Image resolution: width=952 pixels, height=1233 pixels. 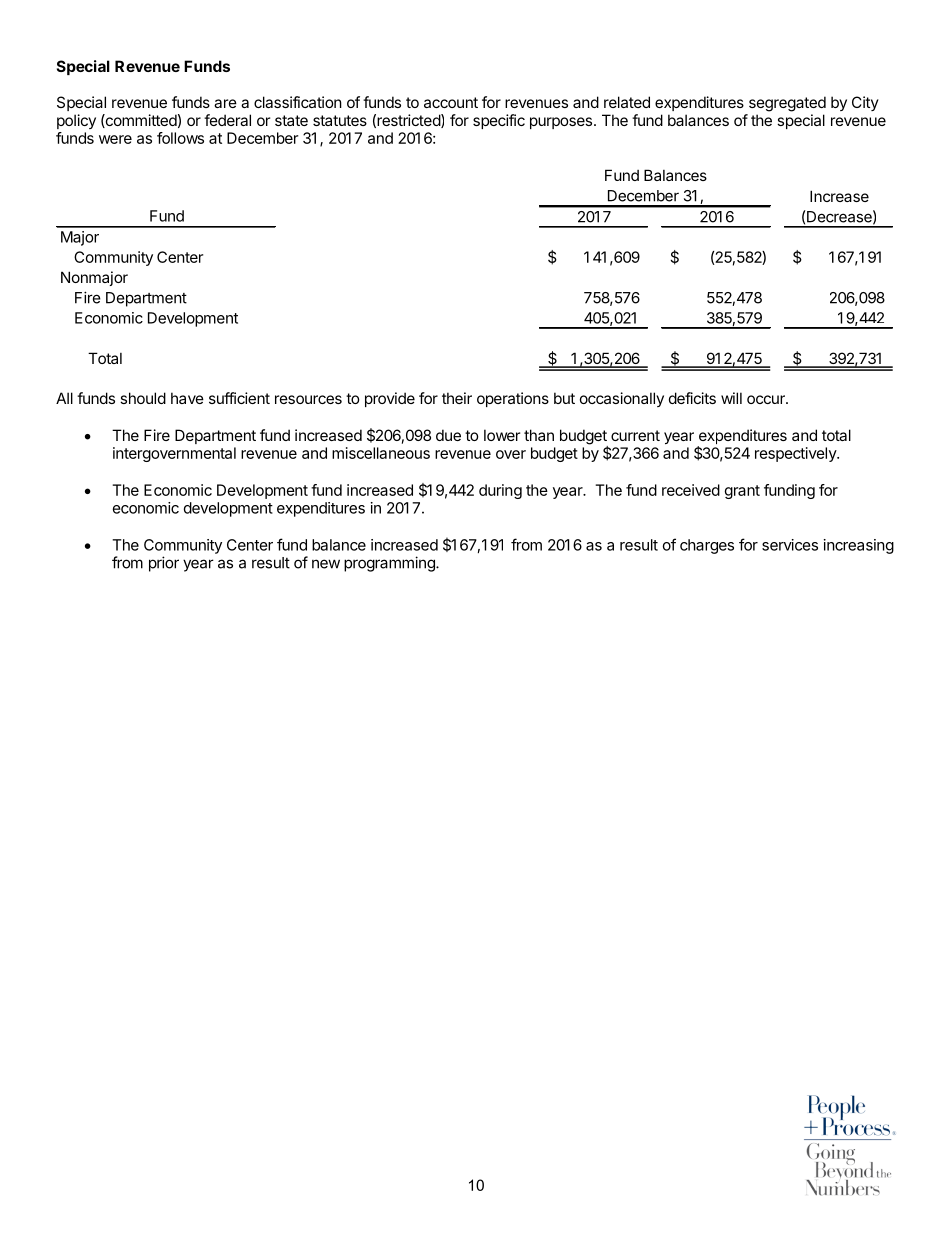 I want to click on programming, so click(x=390, y=564).
